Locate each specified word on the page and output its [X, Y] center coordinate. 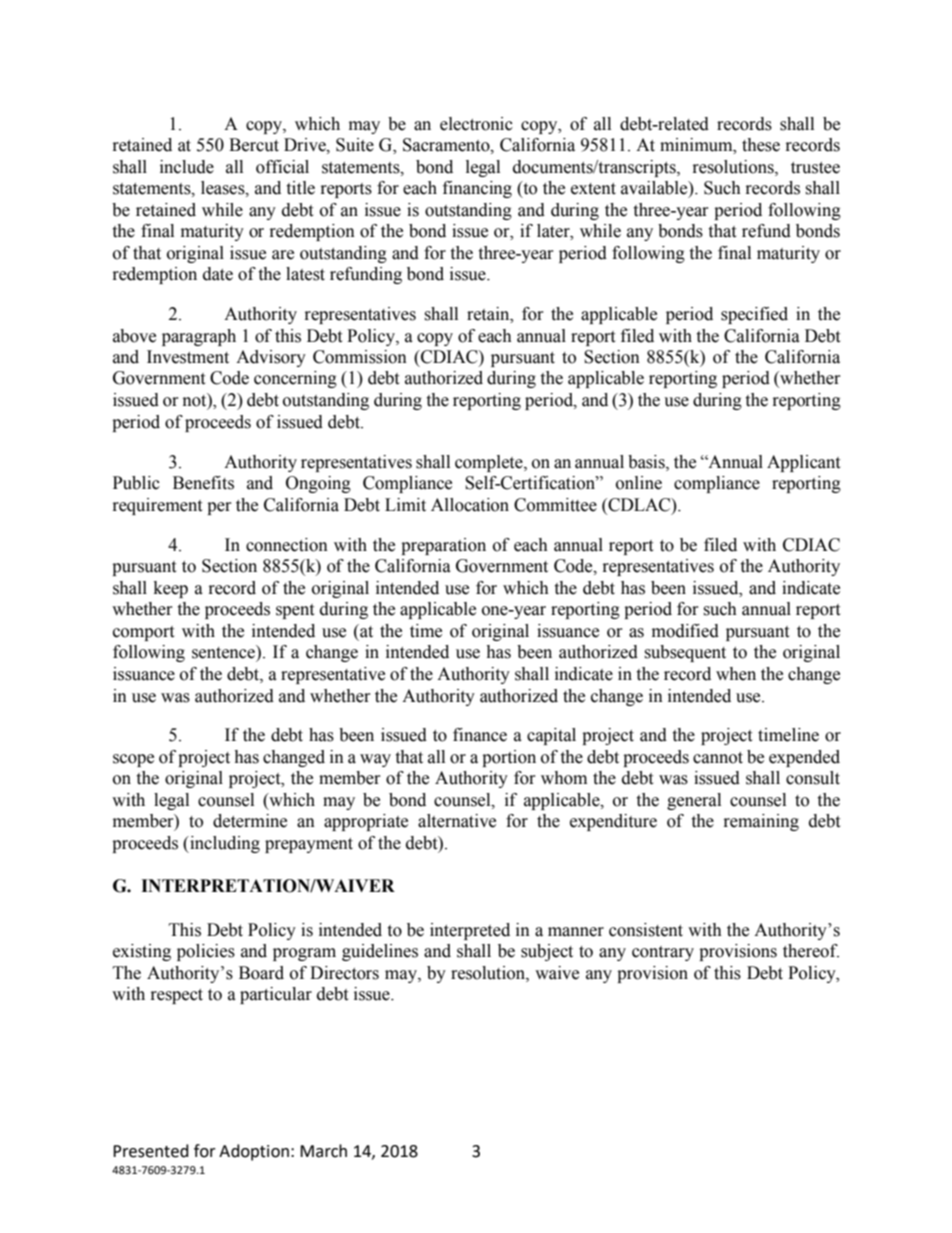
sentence [224, 652]
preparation [443, 546]
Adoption [254, 1152]
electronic [476, 124]
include [187, 167]
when [736, 674]
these [761, 145]
